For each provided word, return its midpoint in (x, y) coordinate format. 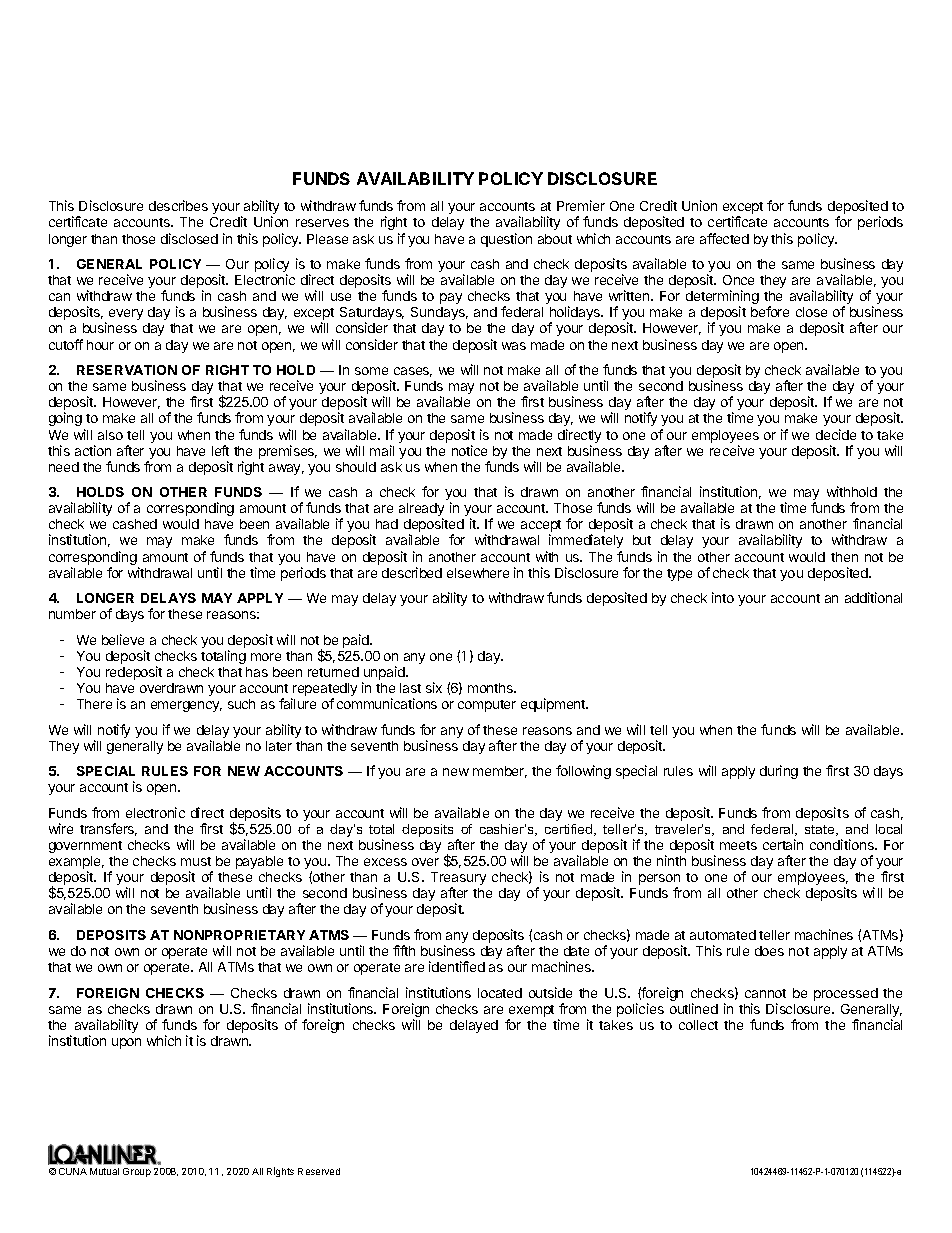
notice (469, 450)
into (723, 597)
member (500, 772)
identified (457, 966)
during (779, 772)
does (769, 951)
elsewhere (478, 573)
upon (126, 1043)
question (506, 240)
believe (123, 639)
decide (836, 434)
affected (724, 238)
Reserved (319, 1171)
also (110, 435)
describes (178, 205)
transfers (108, 829)
